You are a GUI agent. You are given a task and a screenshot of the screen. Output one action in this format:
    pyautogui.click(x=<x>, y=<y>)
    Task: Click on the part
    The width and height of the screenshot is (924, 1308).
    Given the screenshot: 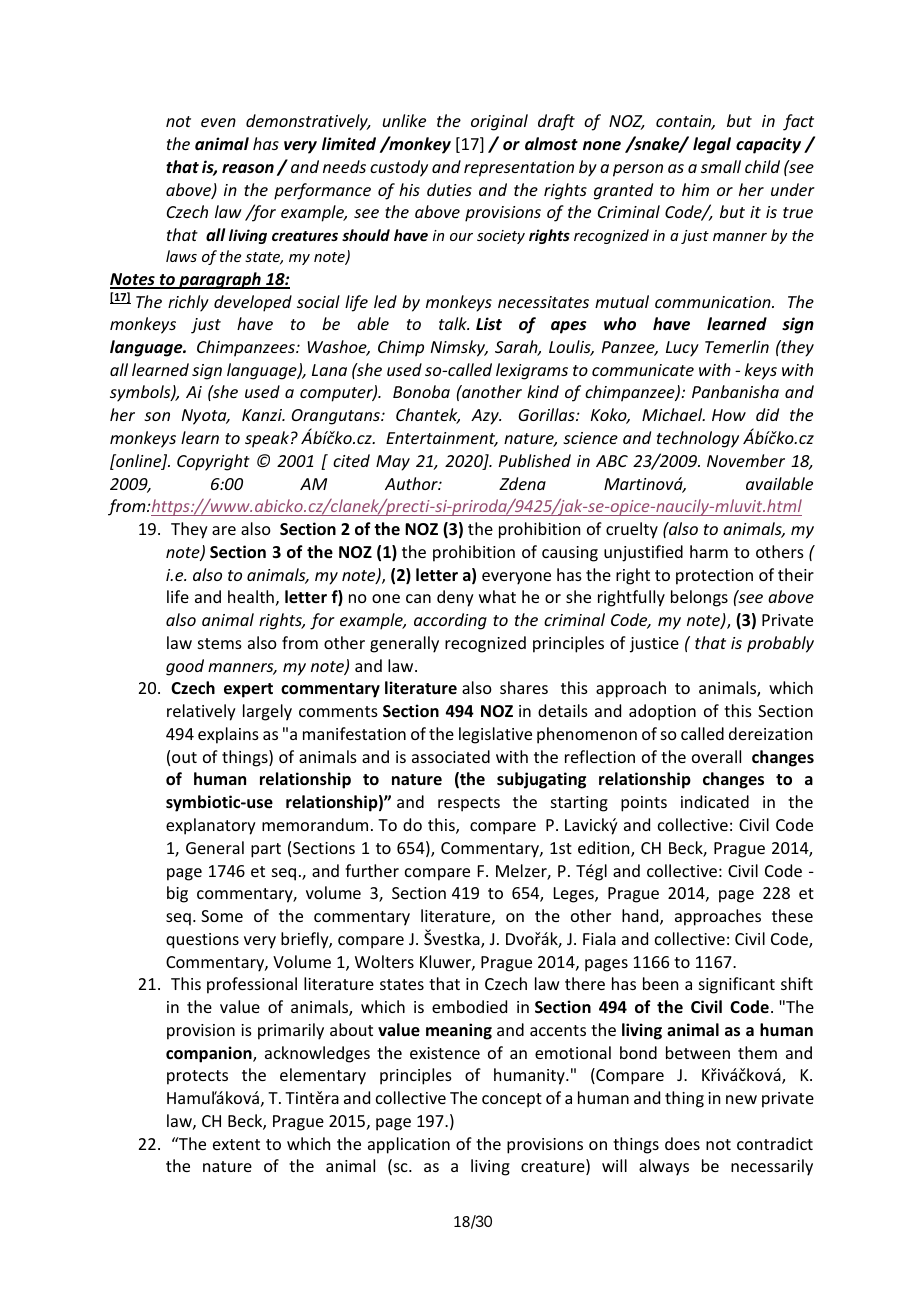 What is the action you would take?
    pyautogui.click(x=266, y=850)
